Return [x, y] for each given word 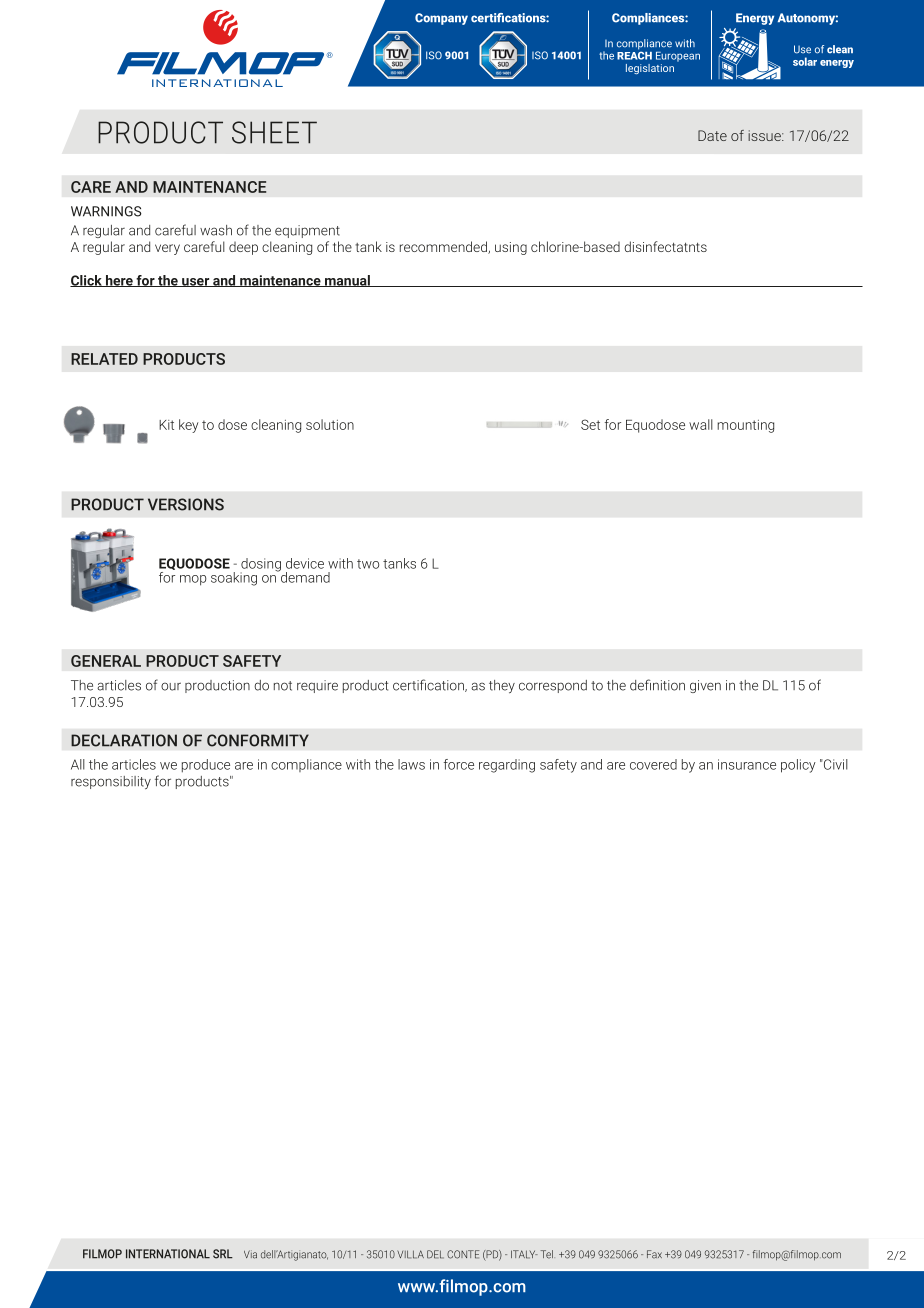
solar [805, 61]
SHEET [274, 132]
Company [441, 19]
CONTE [463, 1254]
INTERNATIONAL [168, 1254]
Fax [654, 1254]
